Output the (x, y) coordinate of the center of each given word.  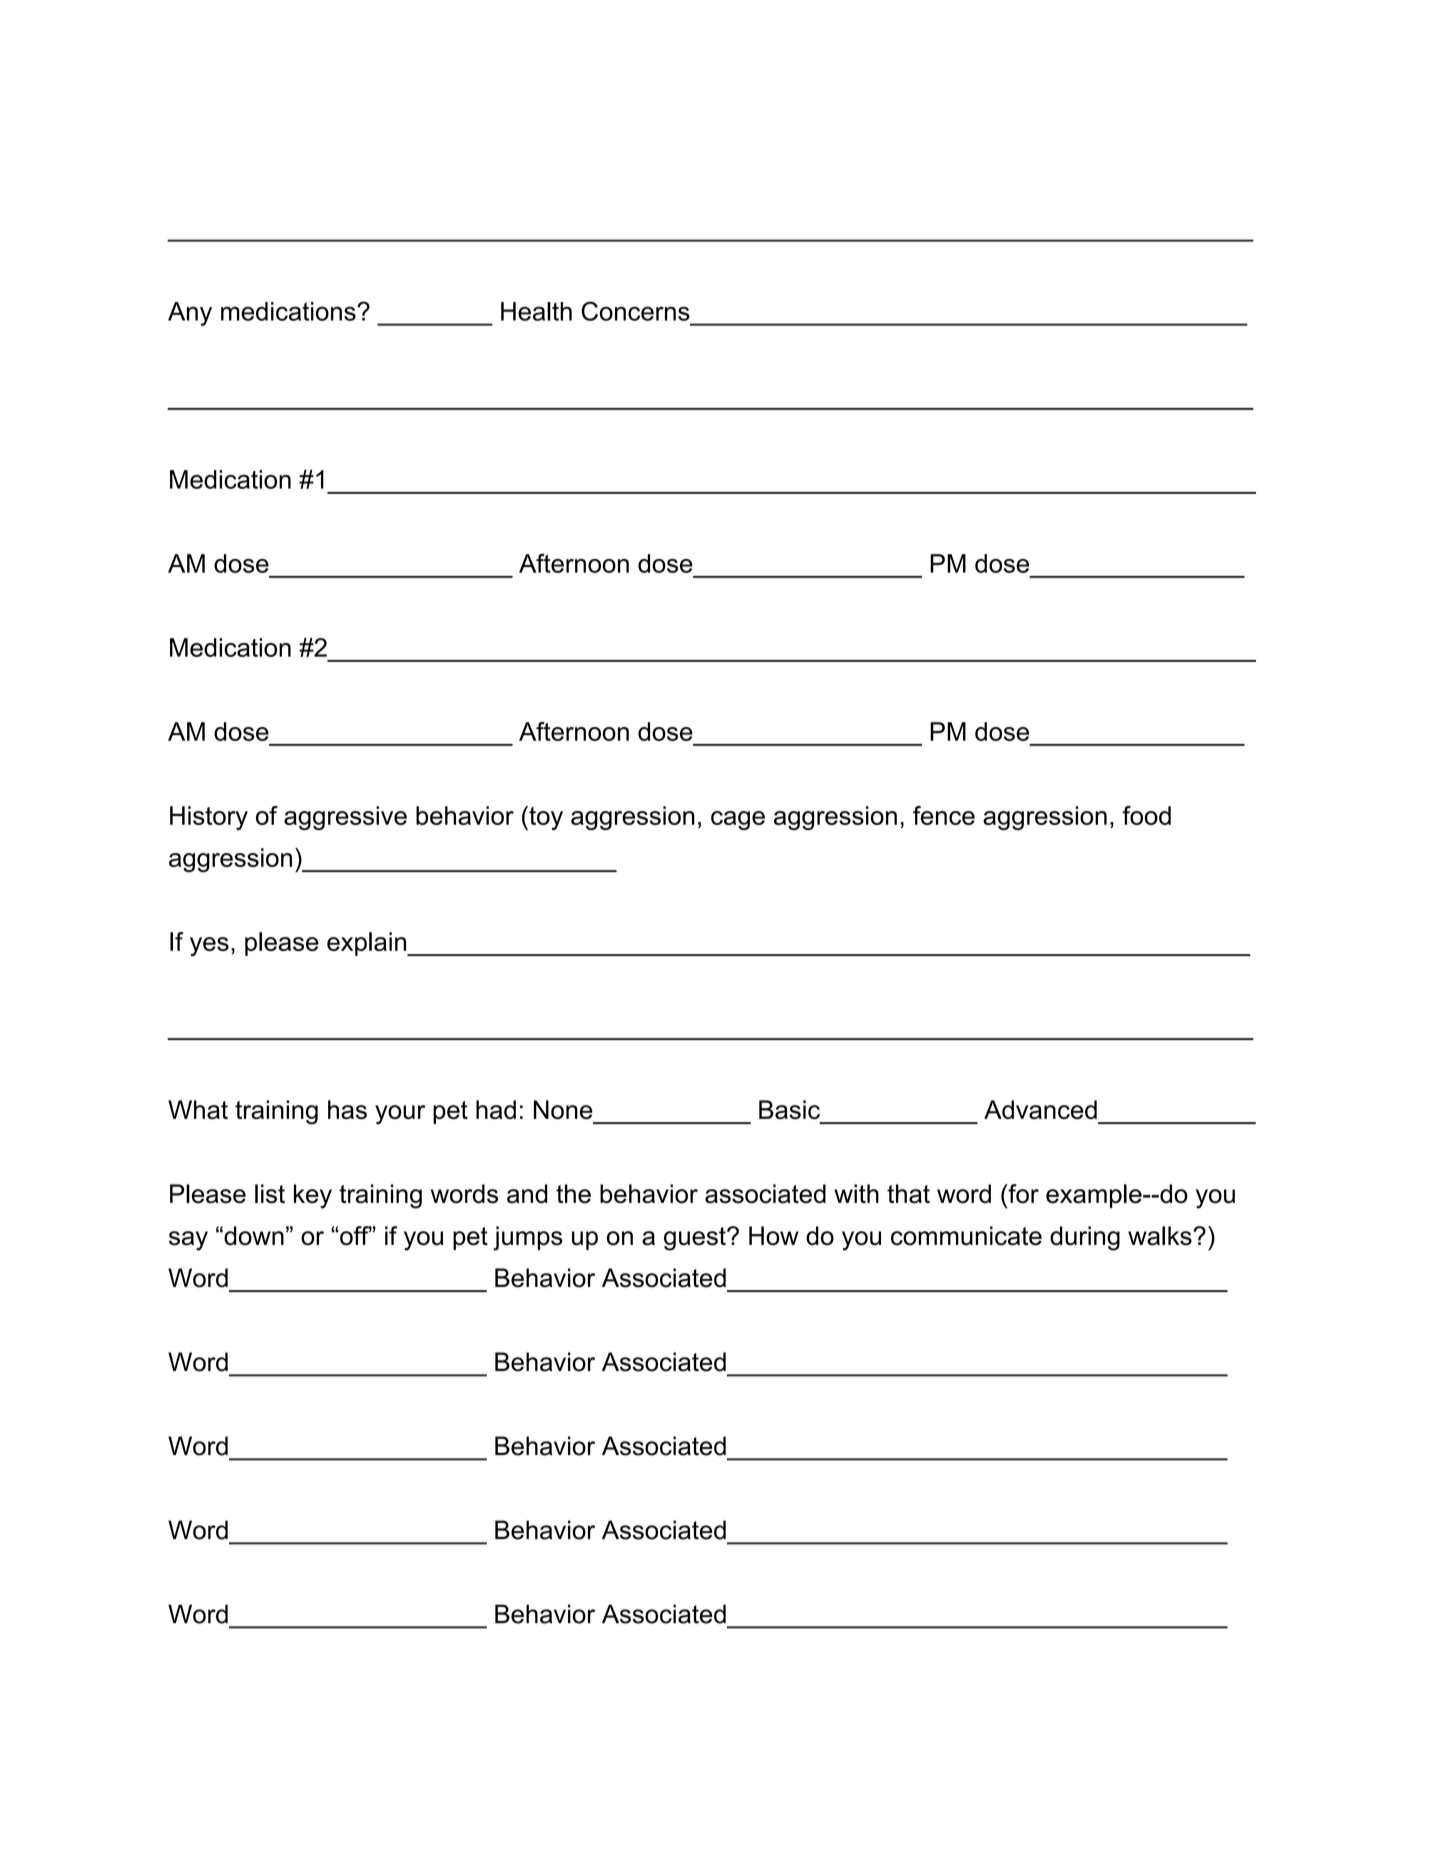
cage (738, 820)
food (1146, 815)
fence (944, 815)
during (1085, 1238)
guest (696, 1239)
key (313, 1196)
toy (545, 818)
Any (190, 314)
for (1022, 1194)
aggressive (345, 818)
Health (536, 311)
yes (209, 946)
